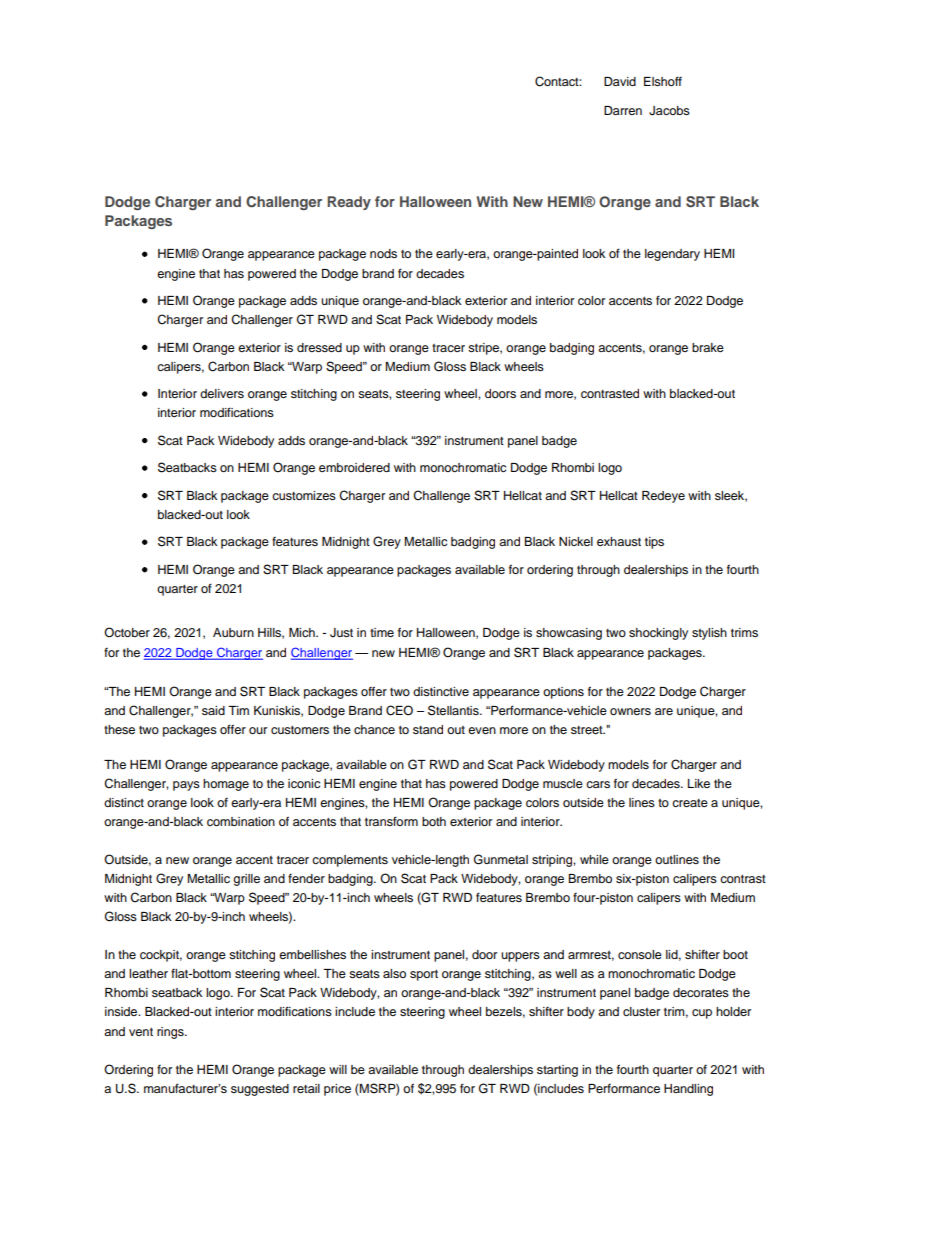 This screenshot has height=1233, width=952. What do you see at coordinates (349, 203) in the screenshot?
I see `Ready` at bounding box center [349, 203].
